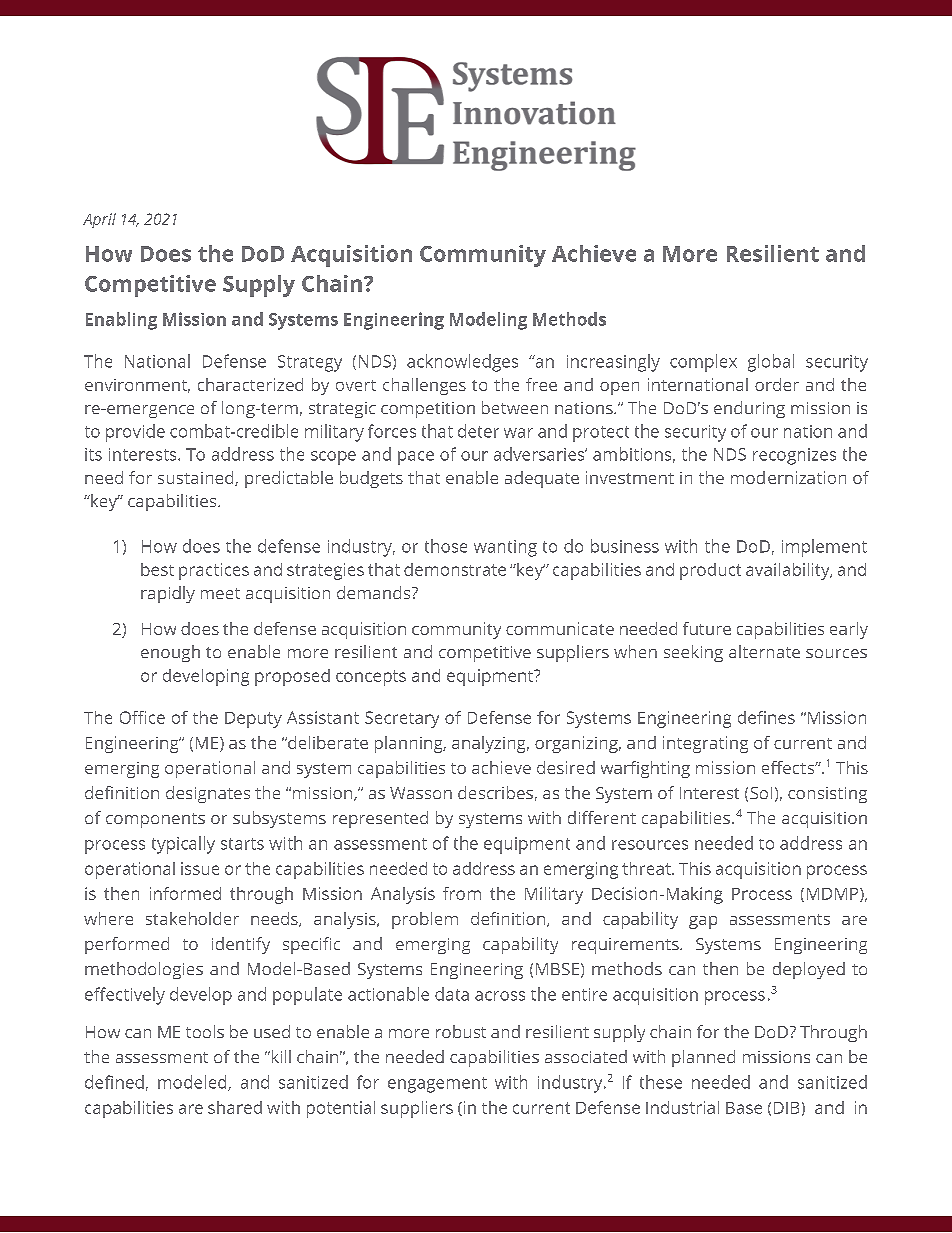 This document has height=1233, width=952. Describe the element at coordinates (437, 1085) in the document. I see `engagement` at that location.
